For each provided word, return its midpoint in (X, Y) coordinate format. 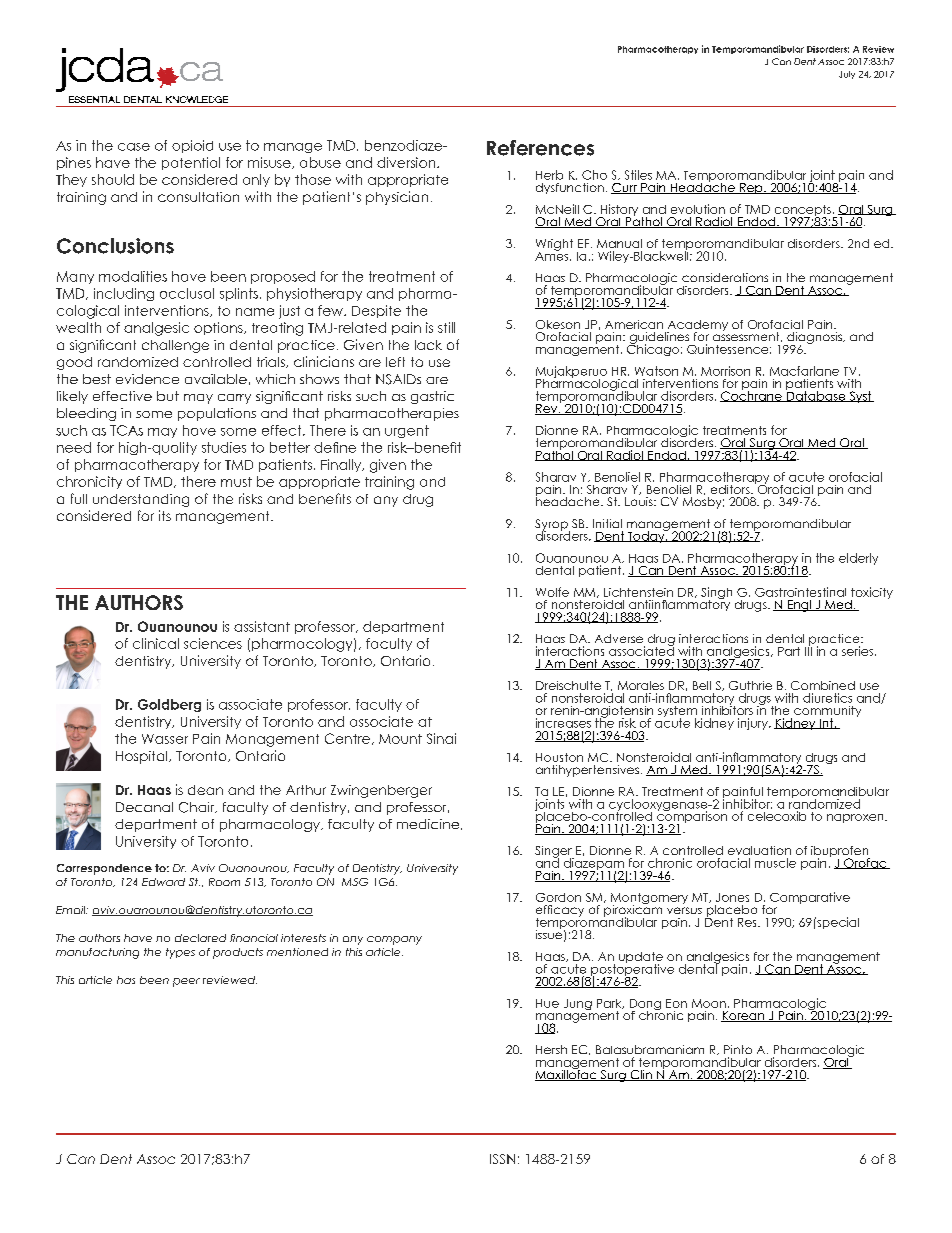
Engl (799, 606)
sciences (213, 643)
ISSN (502, 1159)
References (540, 148)
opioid (192, 146)
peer (186, 982)
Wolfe (552, 592)
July (847, 75)
